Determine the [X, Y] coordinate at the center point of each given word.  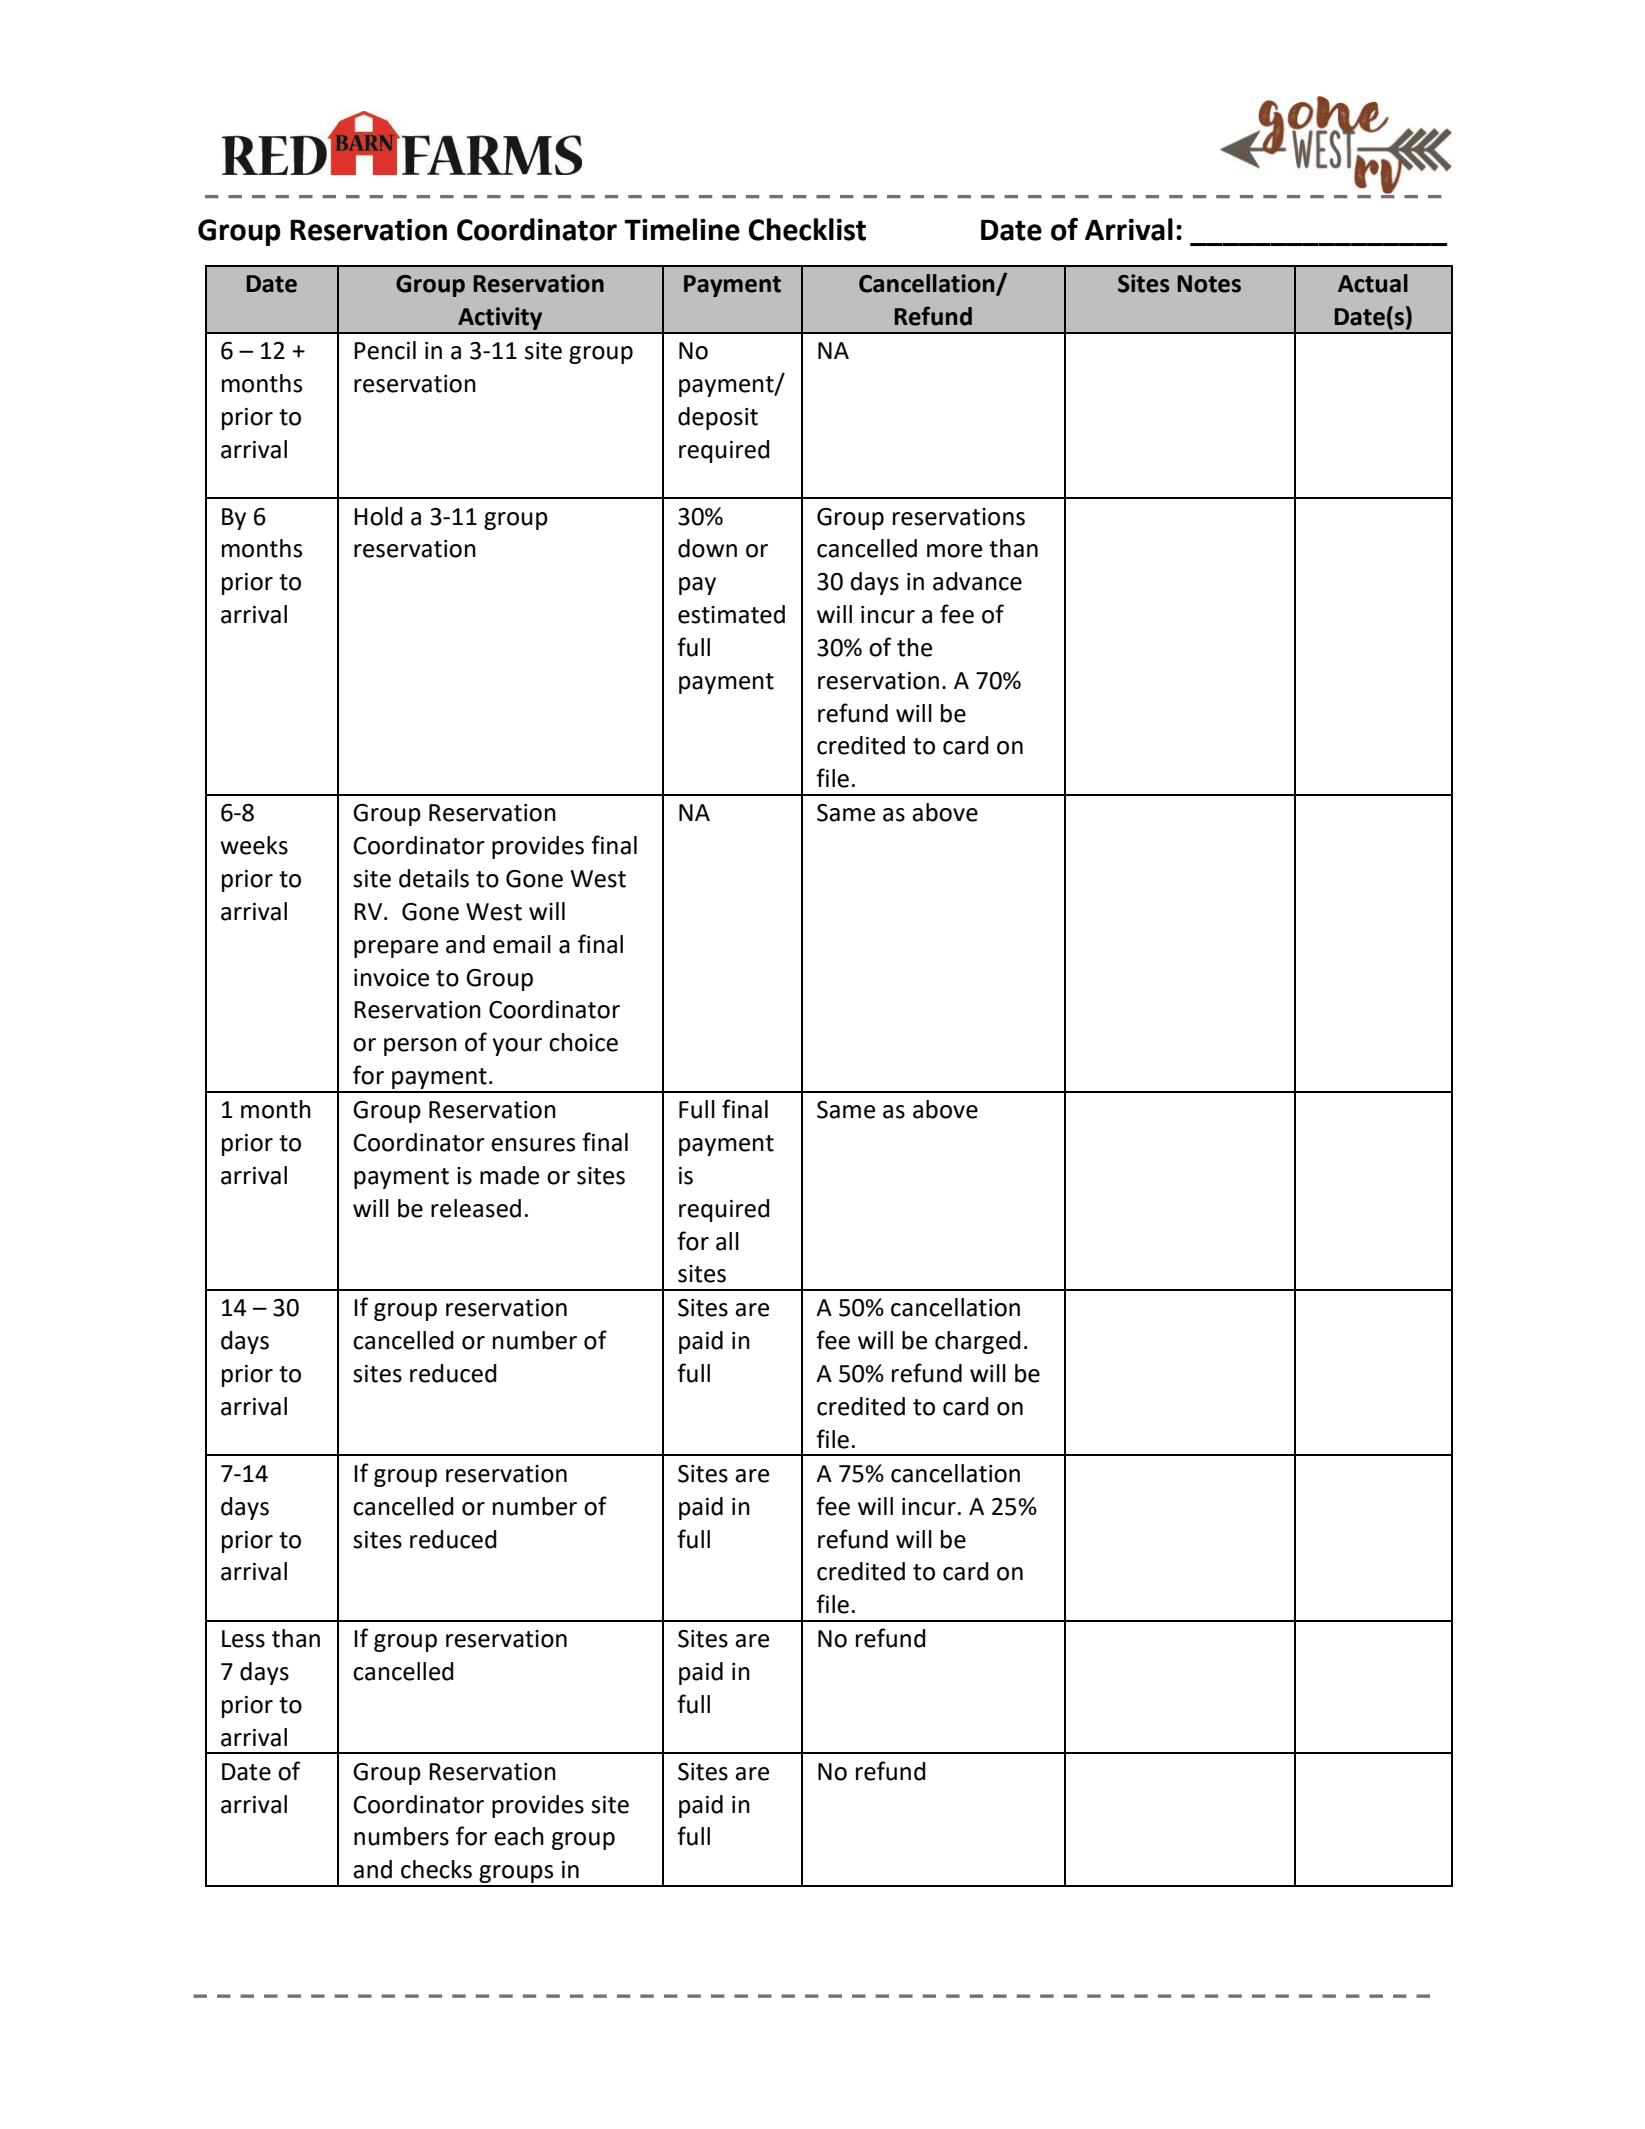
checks [436, 1869]
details [434, 878]
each [519, 1836]
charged [978, 1342]
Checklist [807, 229]
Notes [1209, 284]
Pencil [385, 350]
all [727, 1241]
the [914, 647]
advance [977, 581]
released [476, 1208]
